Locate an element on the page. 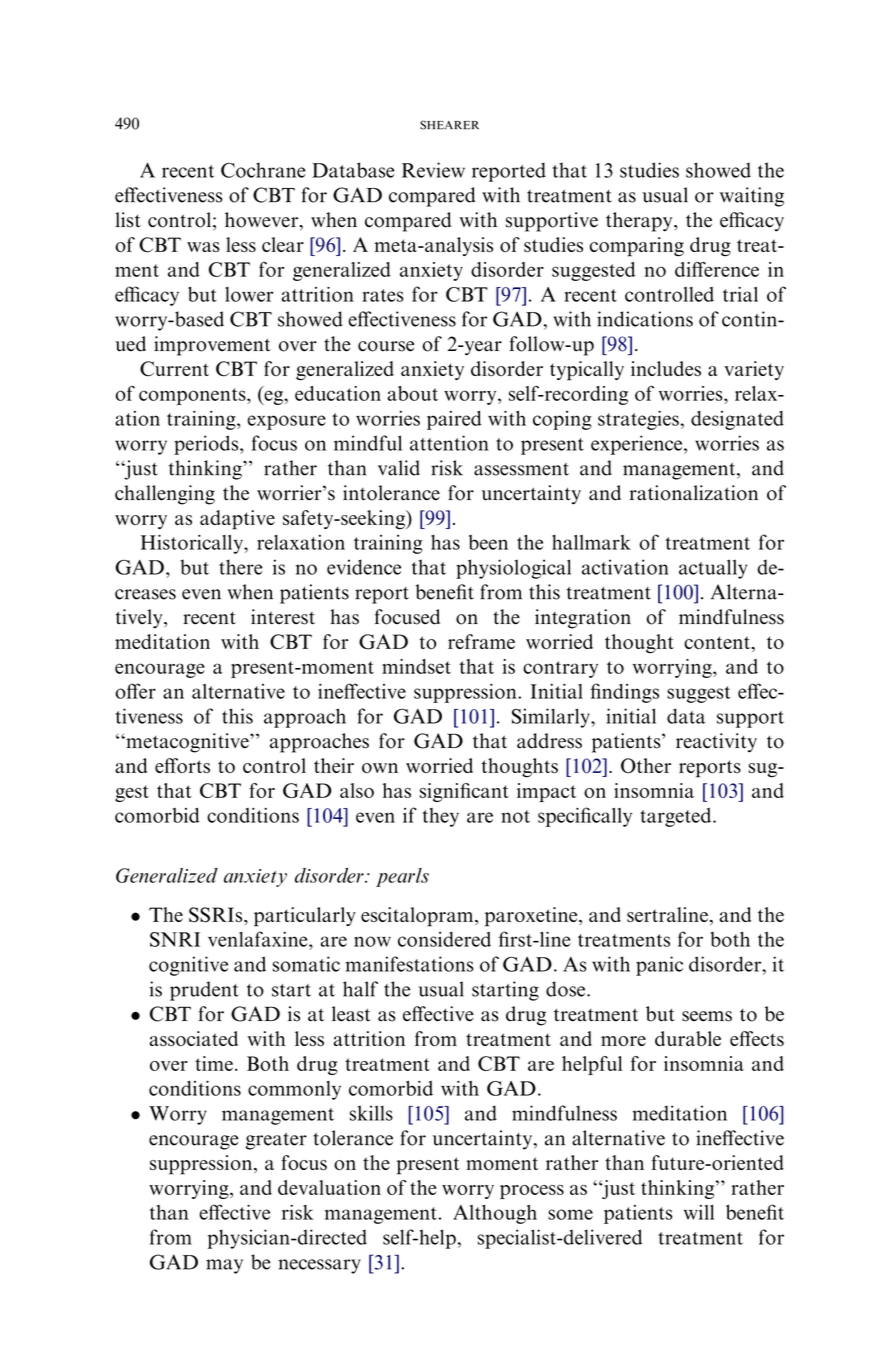  venlafaxine is located at coordinates (259, 939).
